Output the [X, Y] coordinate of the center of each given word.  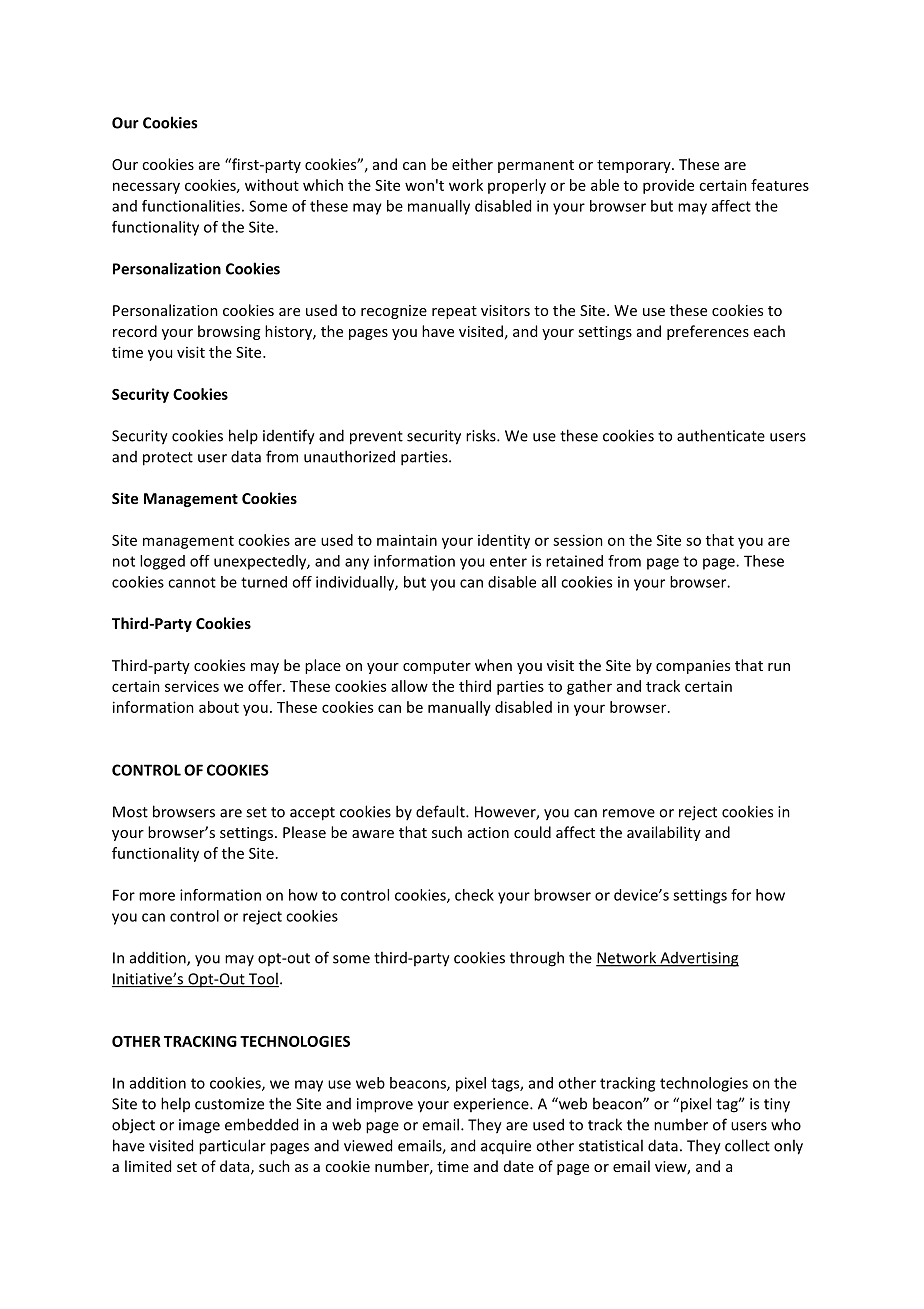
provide [668, 186]
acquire [506, 1147]
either [472, 164]
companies [693, 667]
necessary [146, 188]
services [192, 686]
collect [747, 1145]
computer [437, 667]
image [199, 1126]
